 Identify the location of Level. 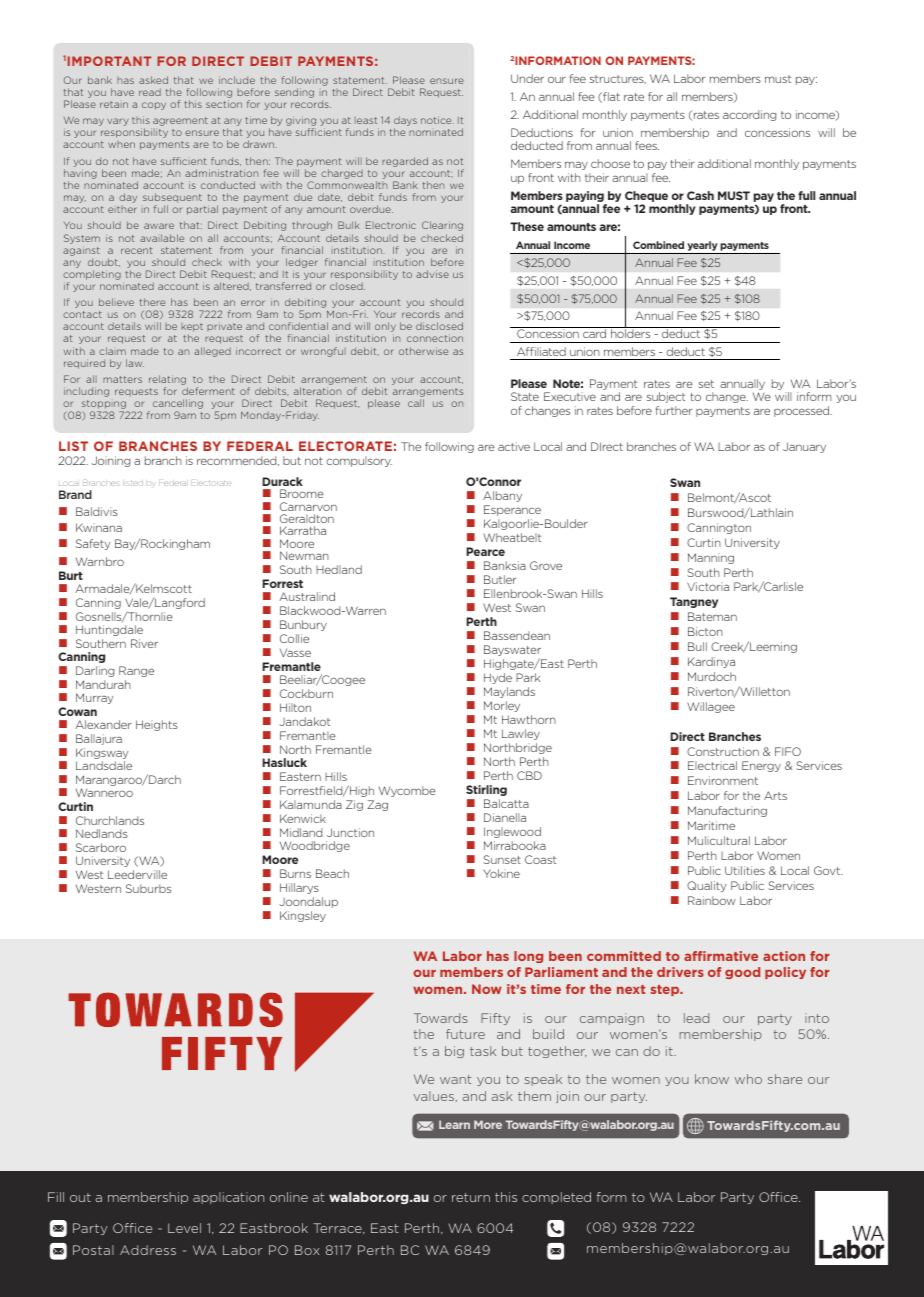
(184, 1228).
